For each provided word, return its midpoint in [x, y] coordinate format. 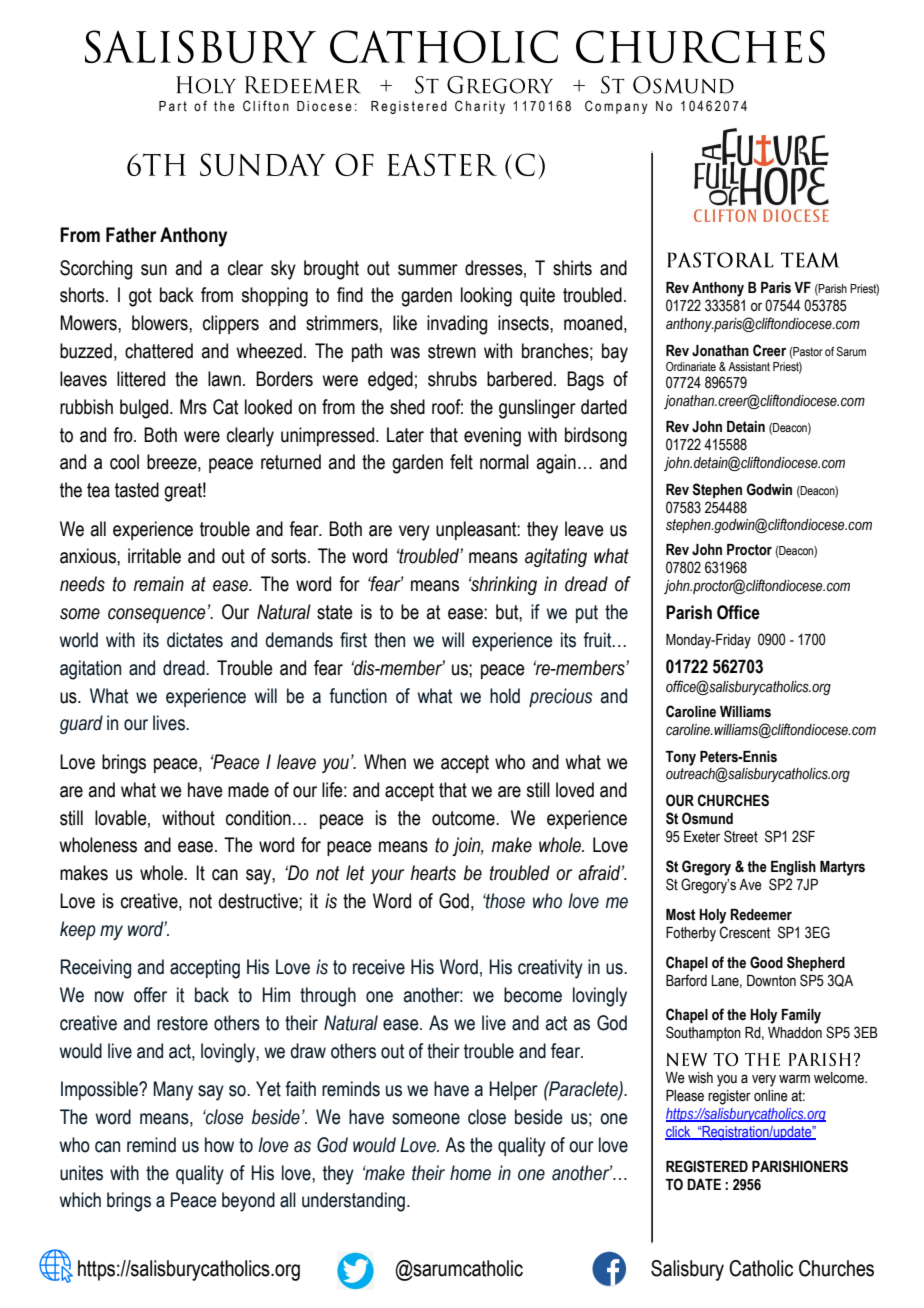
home [470, 1173]
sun [154, 270]
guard [81, 724]
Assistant [749, 366]
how [219, 1145]
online [771, 1096]
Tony [680, 758]
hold [505, 696]
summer [428, 270]
